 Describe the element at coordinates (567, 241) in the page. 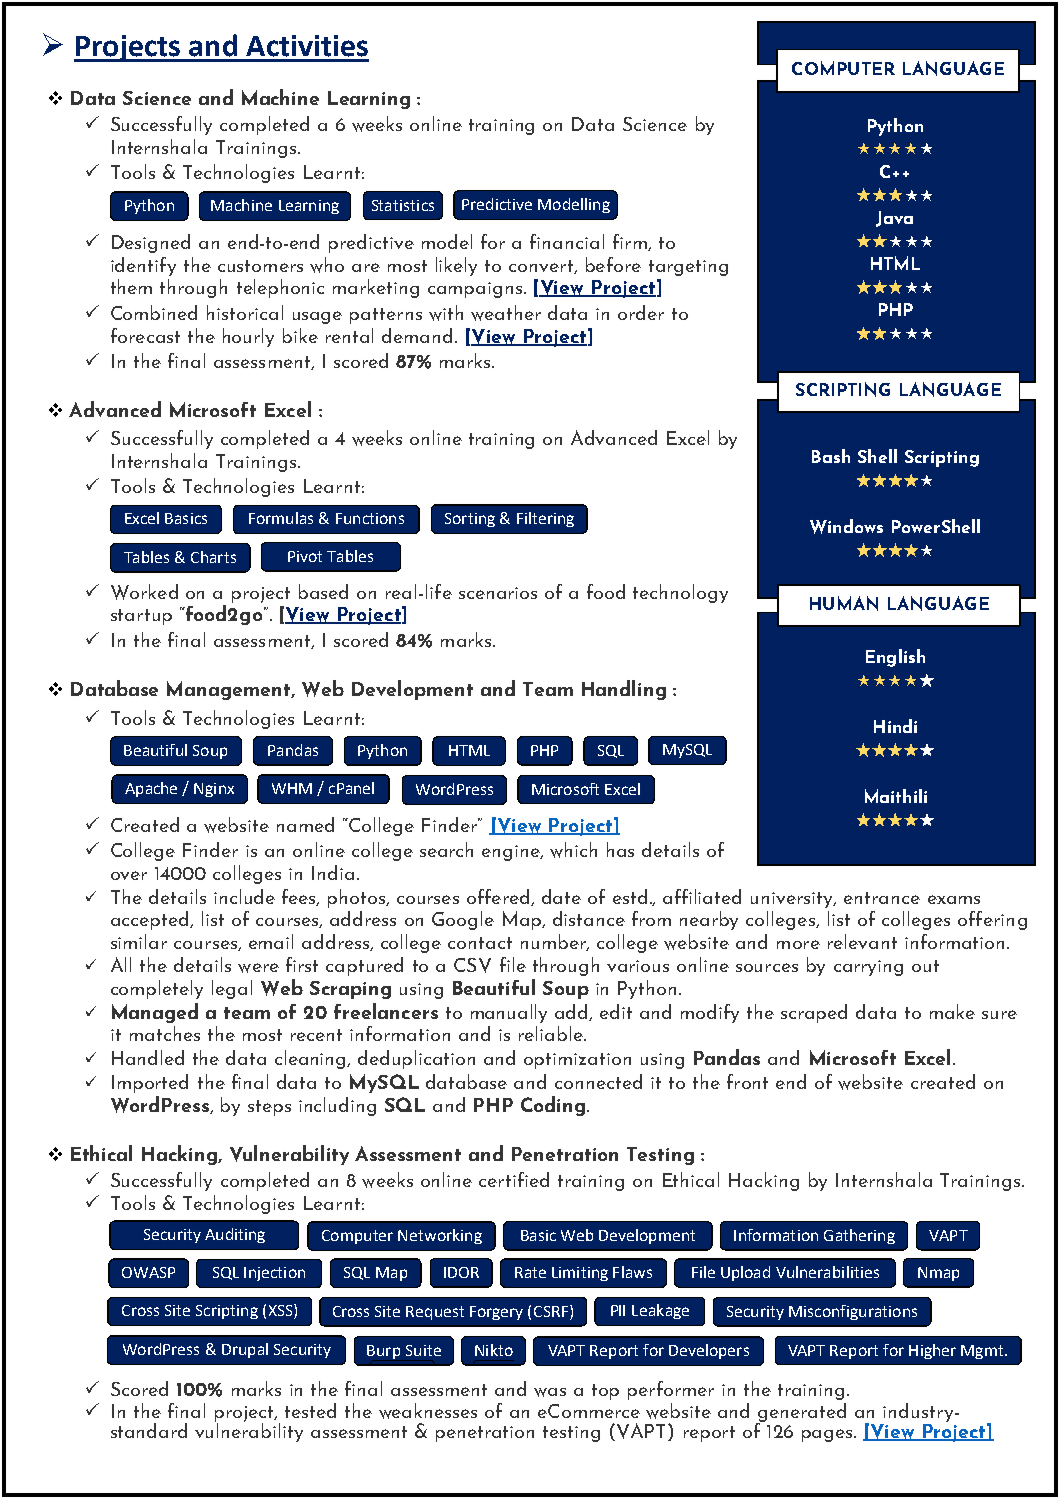

I see `financial` at that location.
